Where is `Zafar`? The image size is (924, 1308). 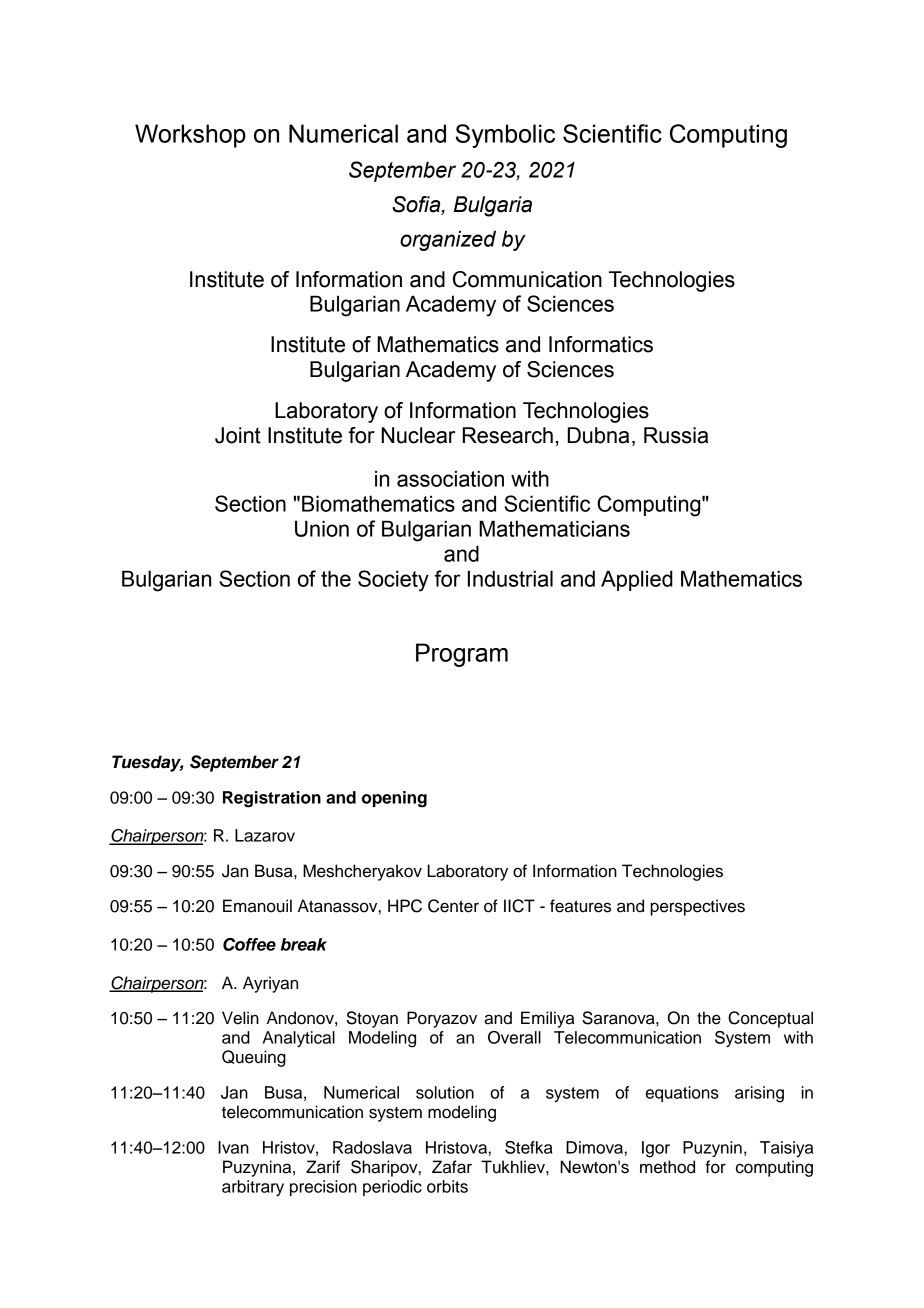 Zafar is located at coordinates (452, 1167).
